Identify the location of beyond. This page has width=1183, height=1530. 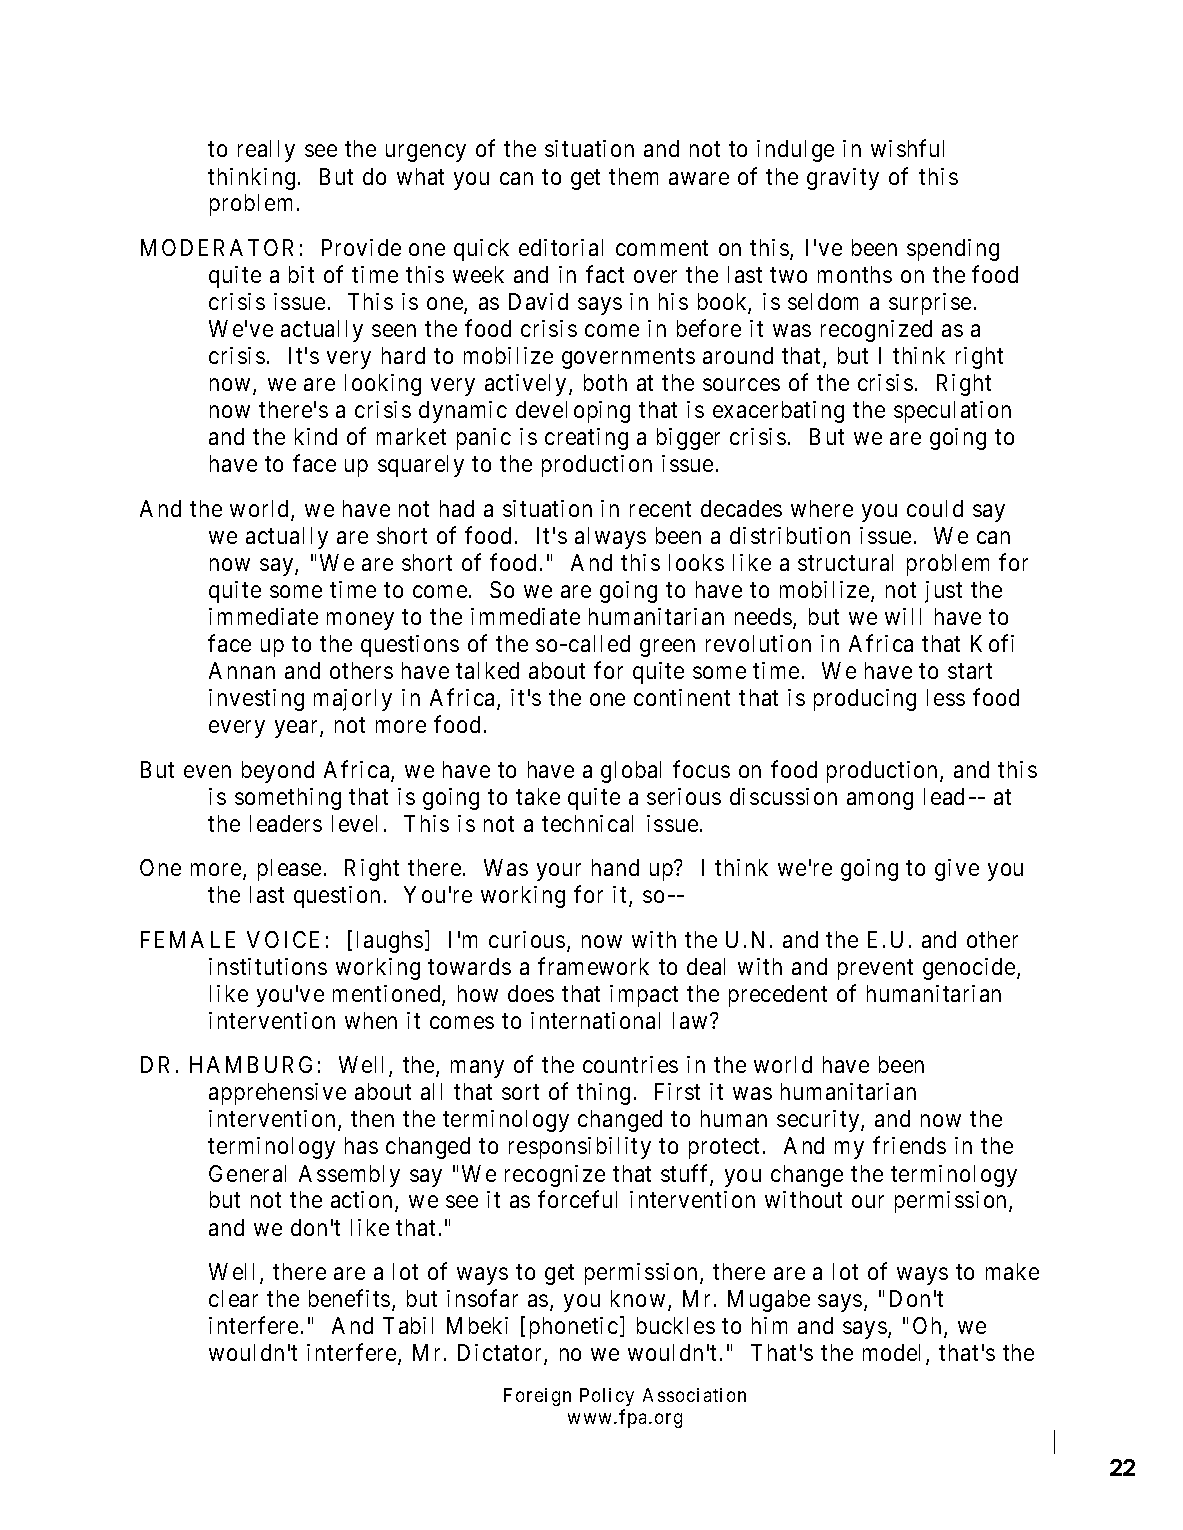
(278, 772).
